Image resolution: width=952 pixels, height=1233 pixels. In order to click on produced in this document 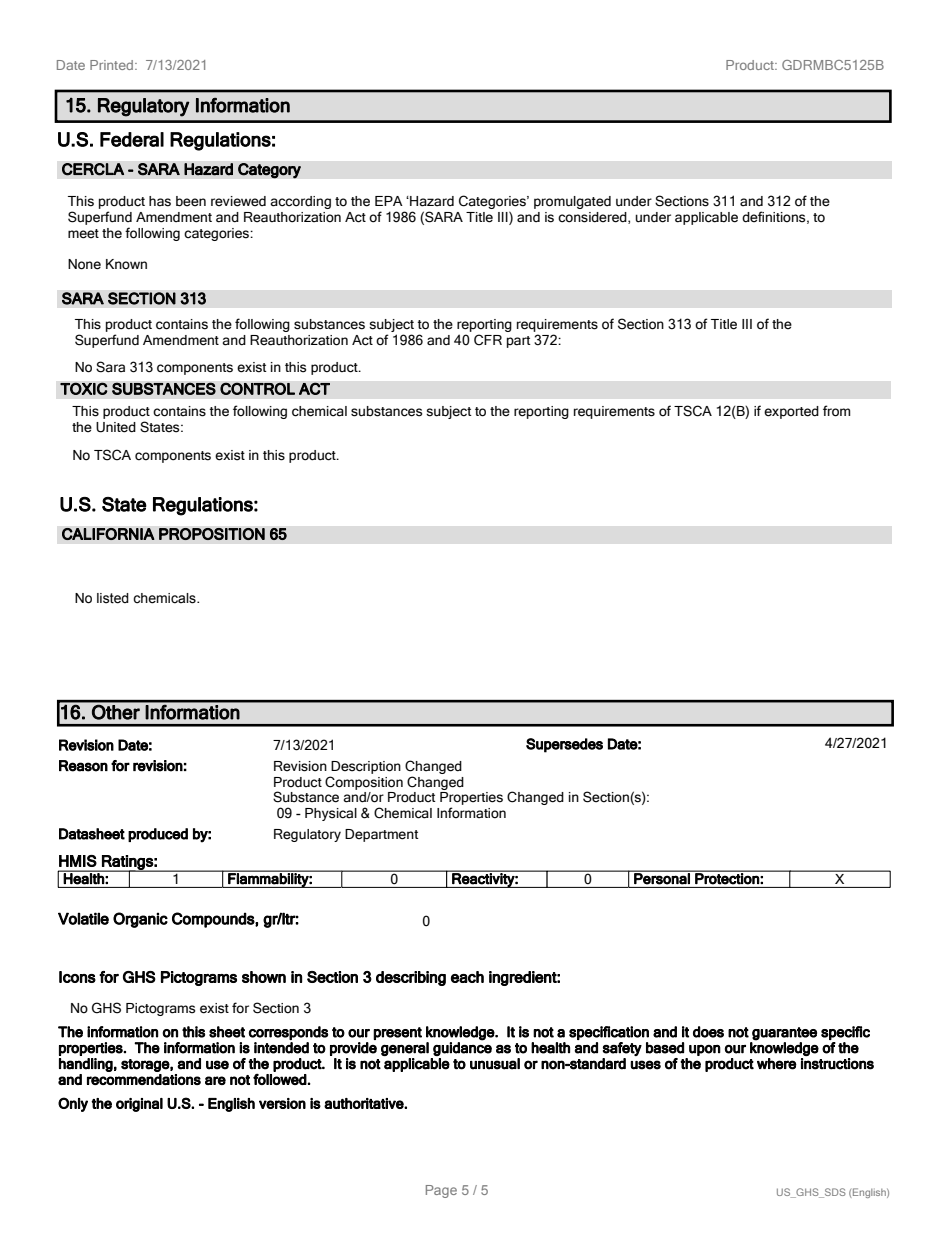, I will do `click(158, 835)`.
